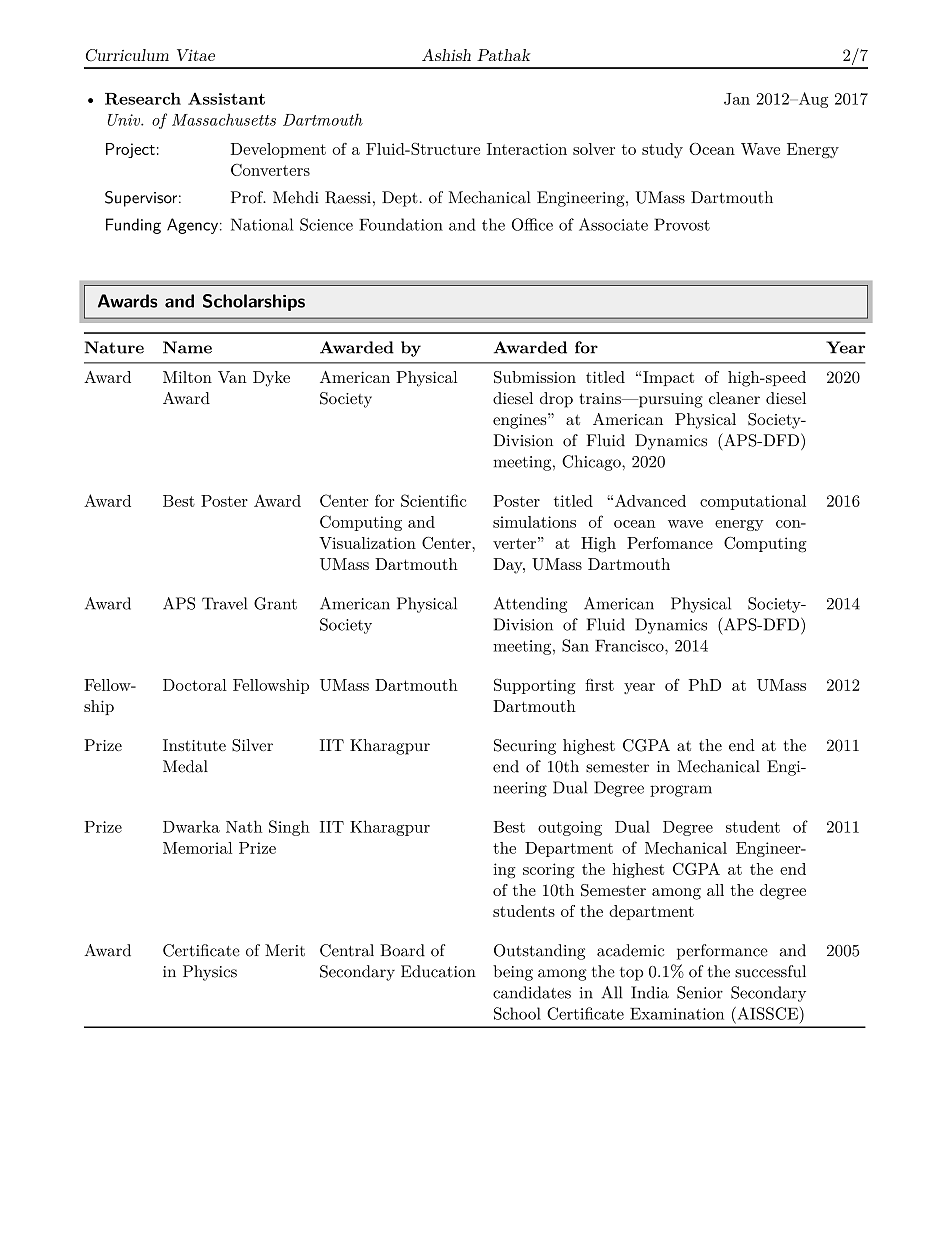 Image resolution: width=952 pixels, height=1233 pixels. I want to click on Foundation, so click(401, 224).
